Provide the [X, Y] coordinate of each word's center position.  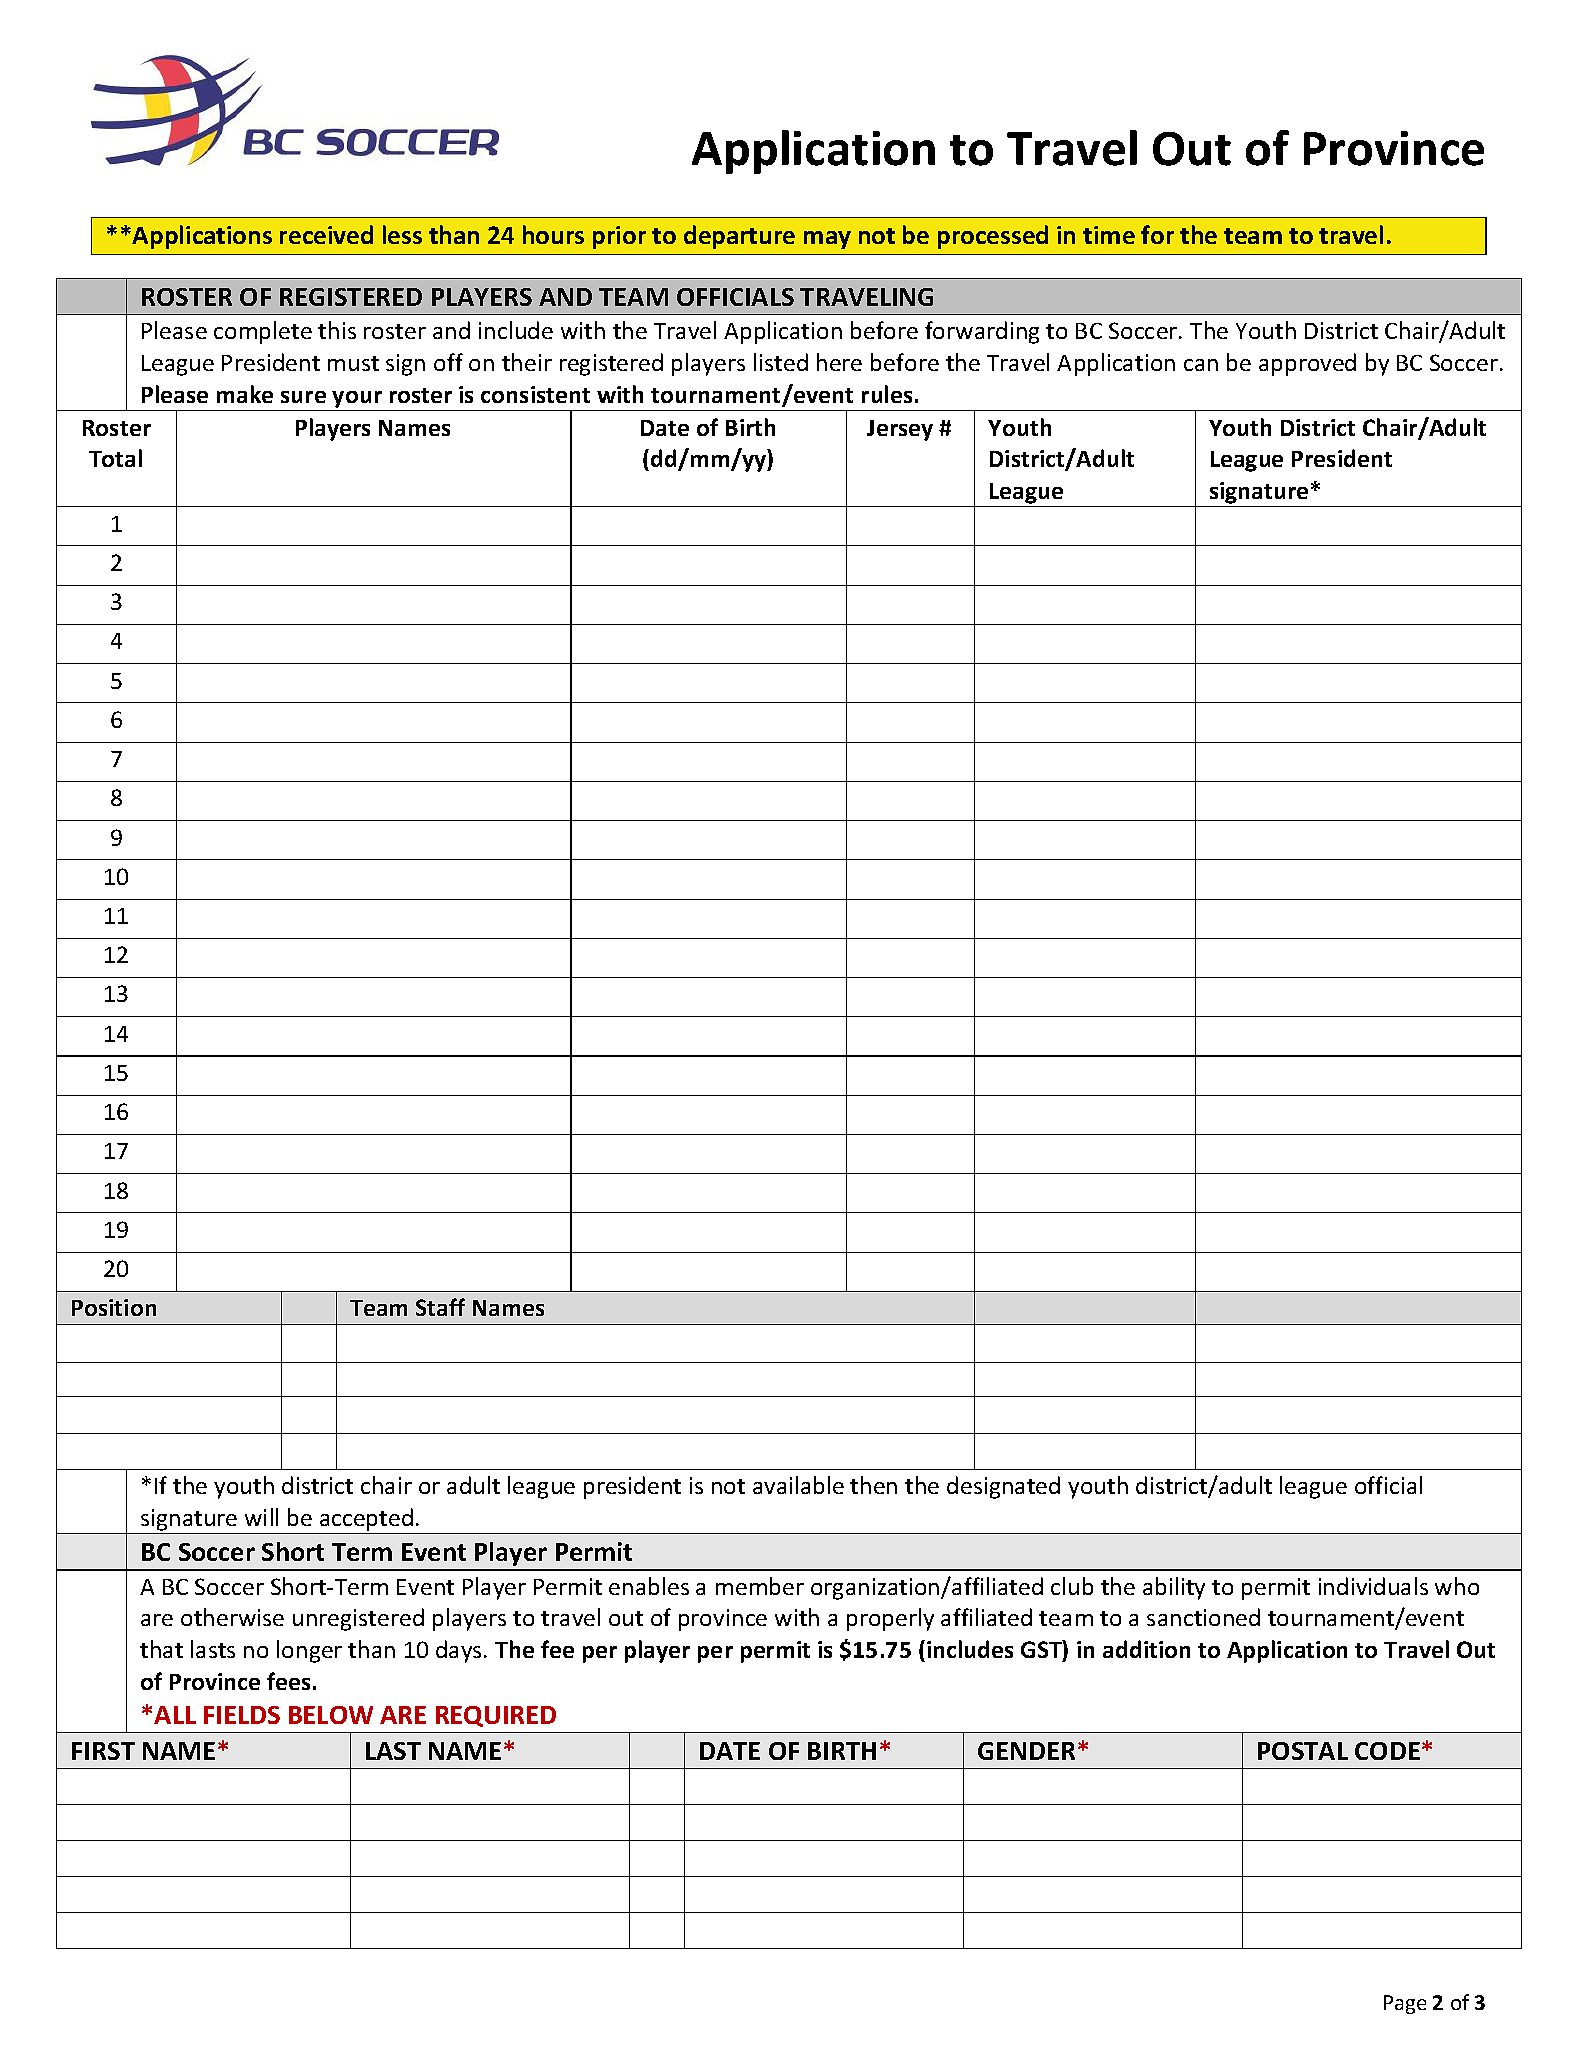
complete [263, 332]
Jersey [900, 430]
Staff [440, 1307]
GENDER [1026, 1751]
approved [1307, 364]
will [261, 1517]
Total [115, 458]
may [827, 240]
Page [1405, 2004]
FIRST [103, 1751]
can [1201, 365]
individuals [1373, 1586]
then [873, 1485]
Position [114, 1307]
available [798, 1485]
